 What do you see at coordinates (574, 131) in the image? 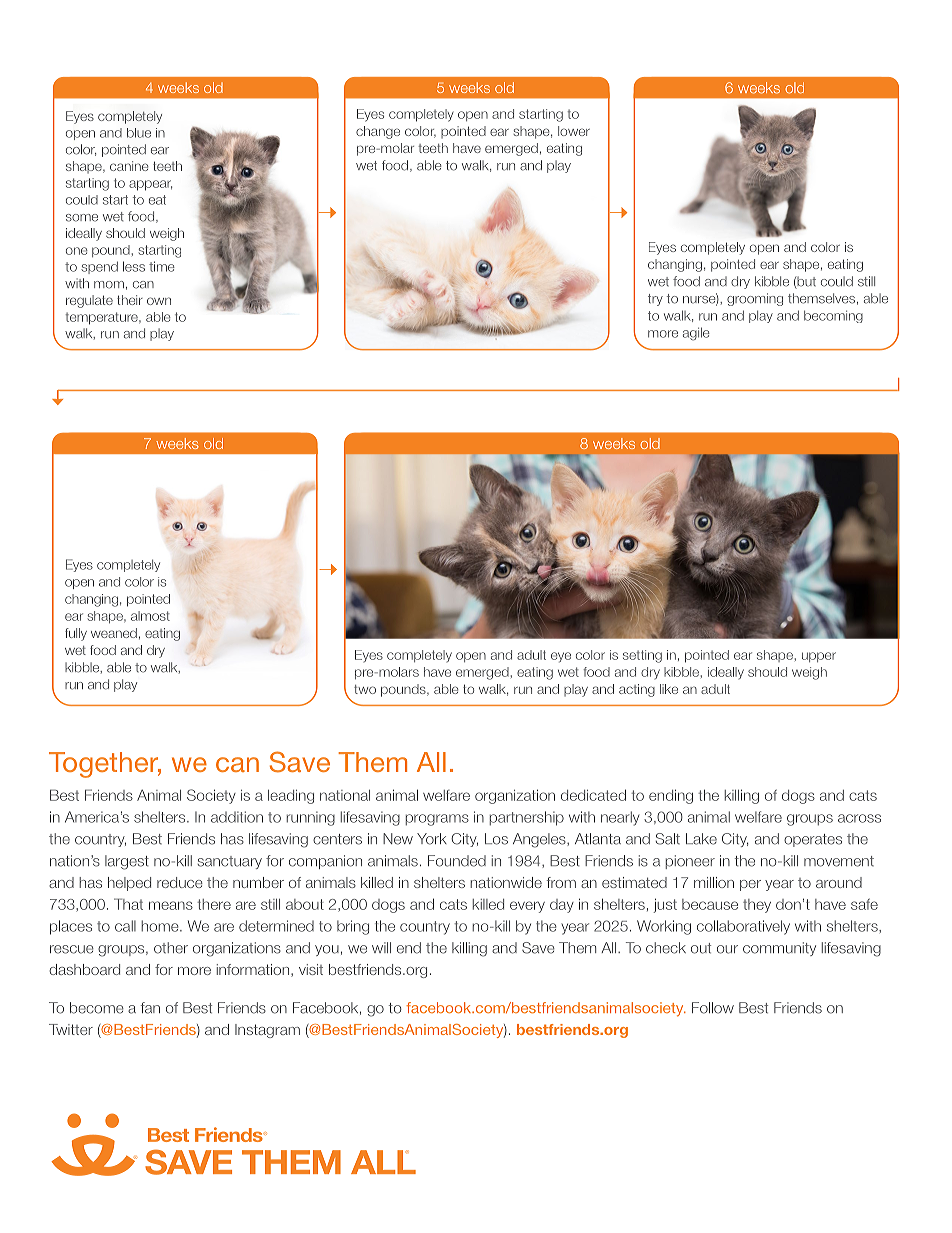
I see `lower` at bounding box center [574, 131].
